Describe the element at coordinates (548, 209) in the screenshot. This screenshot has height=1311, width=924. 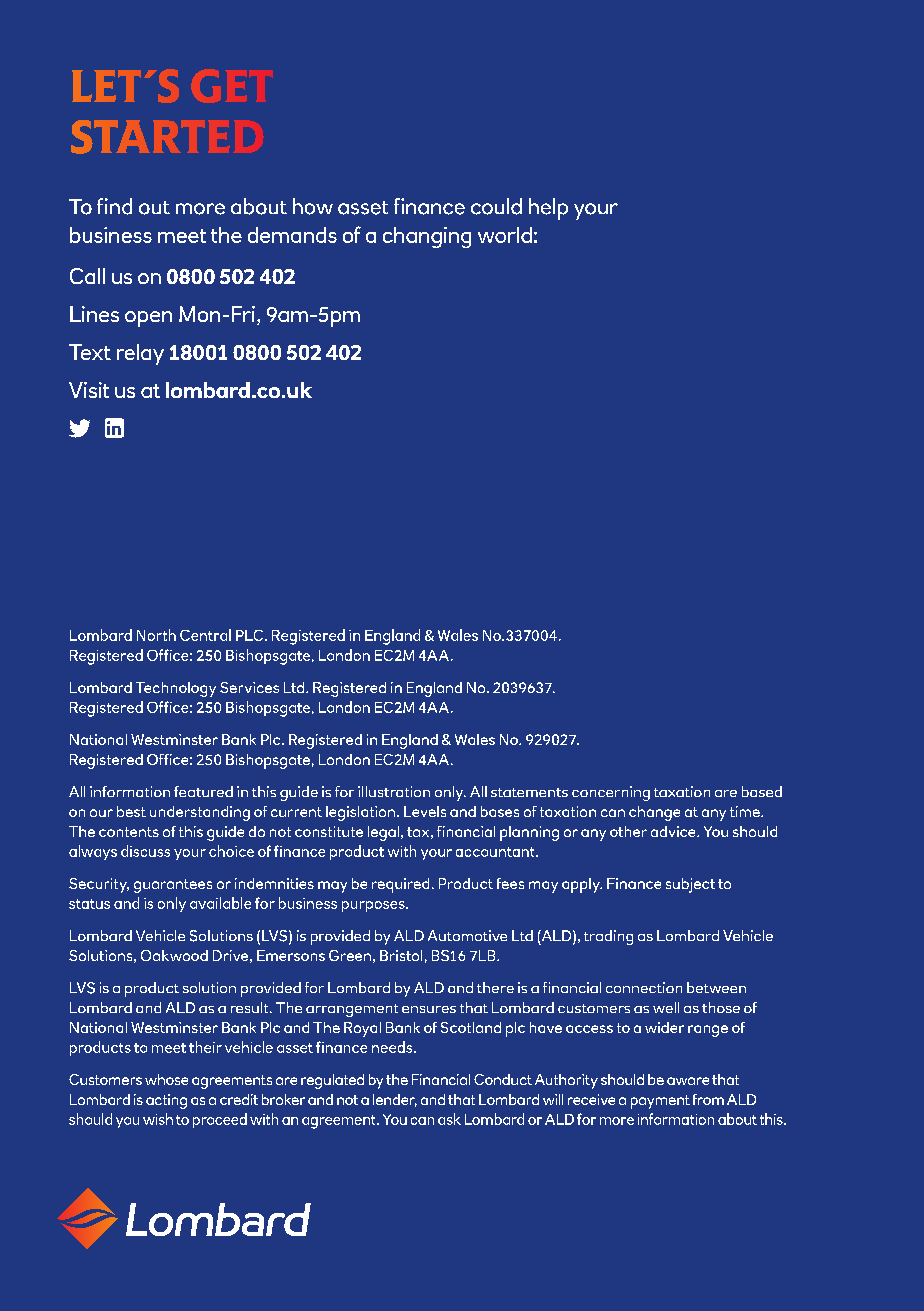
I see `help` at that location.
